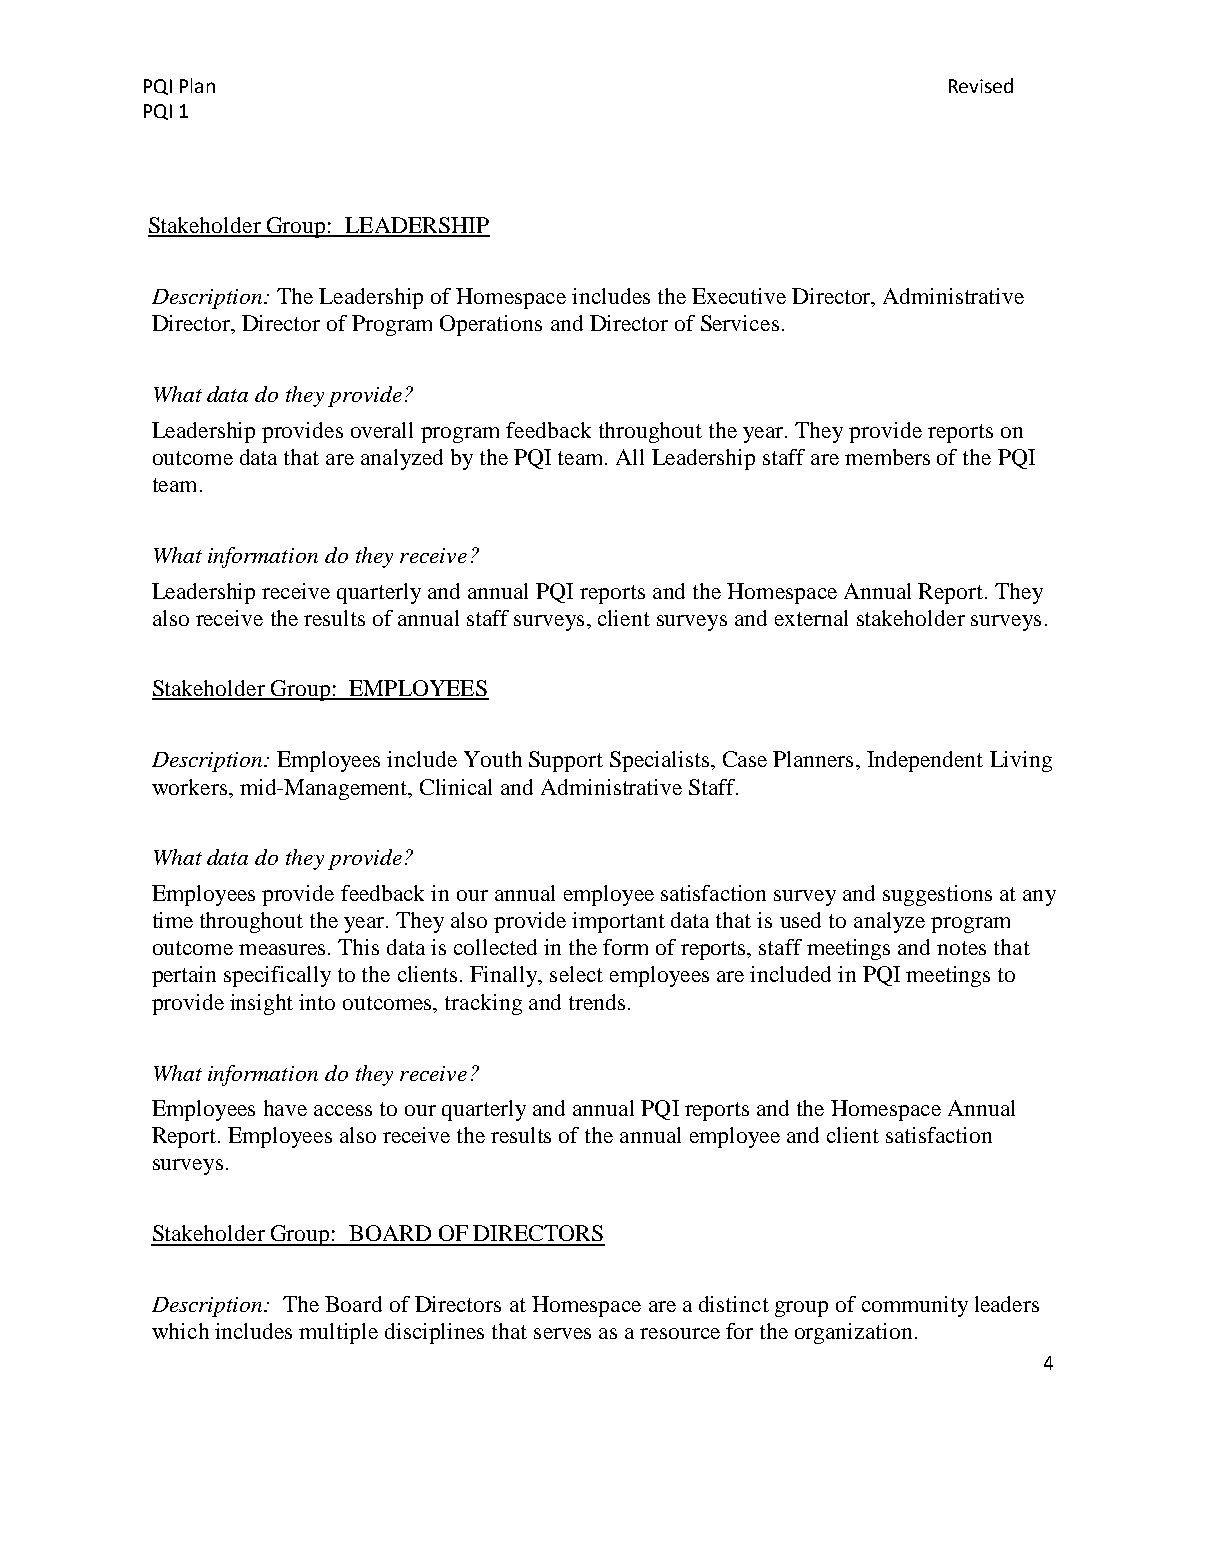  Describe the element at coordinates (618, 922) in the page. I see `important` at that location.
